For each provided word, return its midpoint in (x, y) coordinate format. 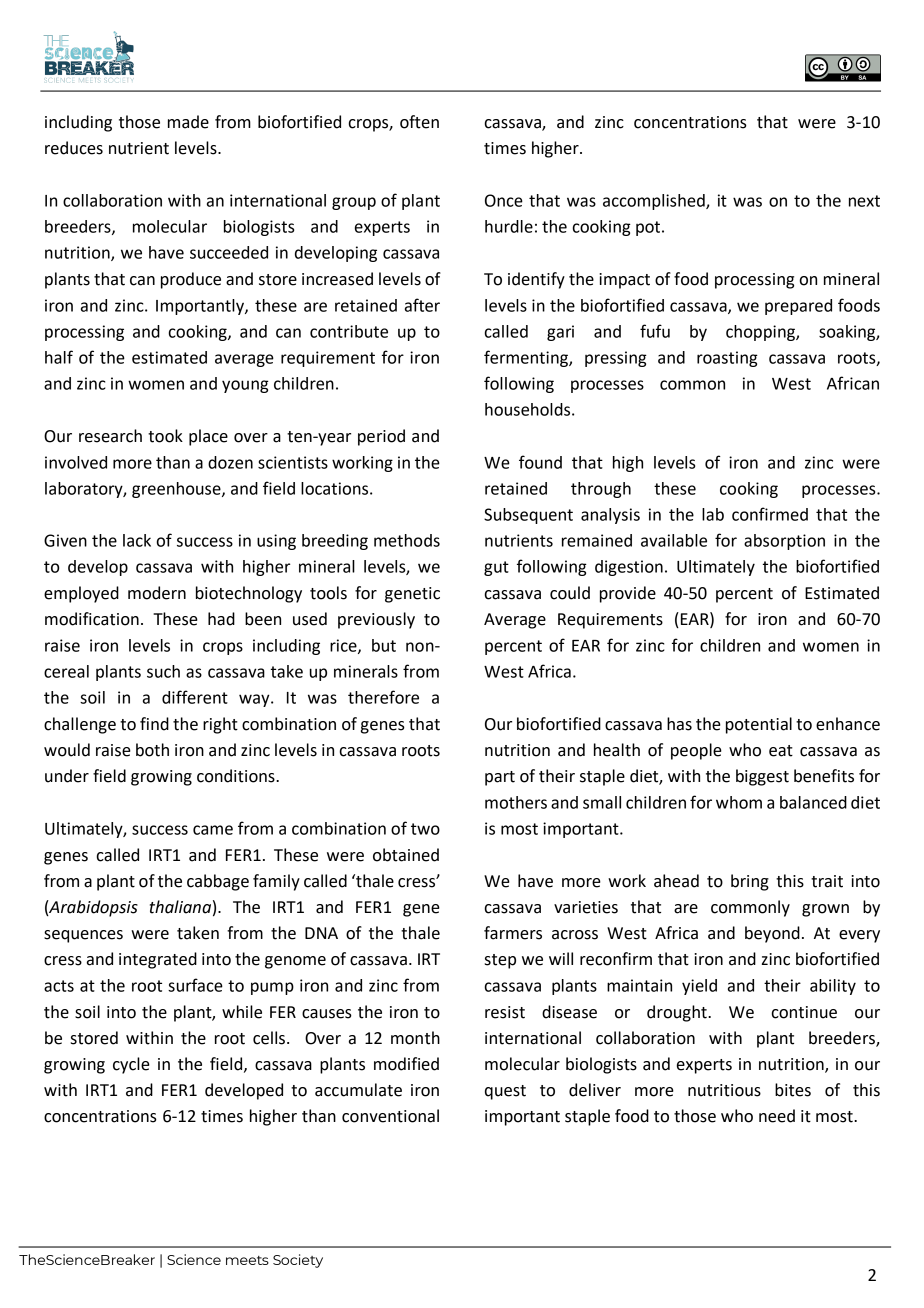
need (777, 1116)
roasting (727, 359)
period (381, 437)
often (419, 122)
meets (247, 1260)
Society (298, 1261)
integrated (158, 960)
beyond (772, 934)
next (864, 201)
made (188, 122)
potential (759, 725)
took (165, 436)
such (163, 671)
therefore (383, 697)
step (500, 961)
